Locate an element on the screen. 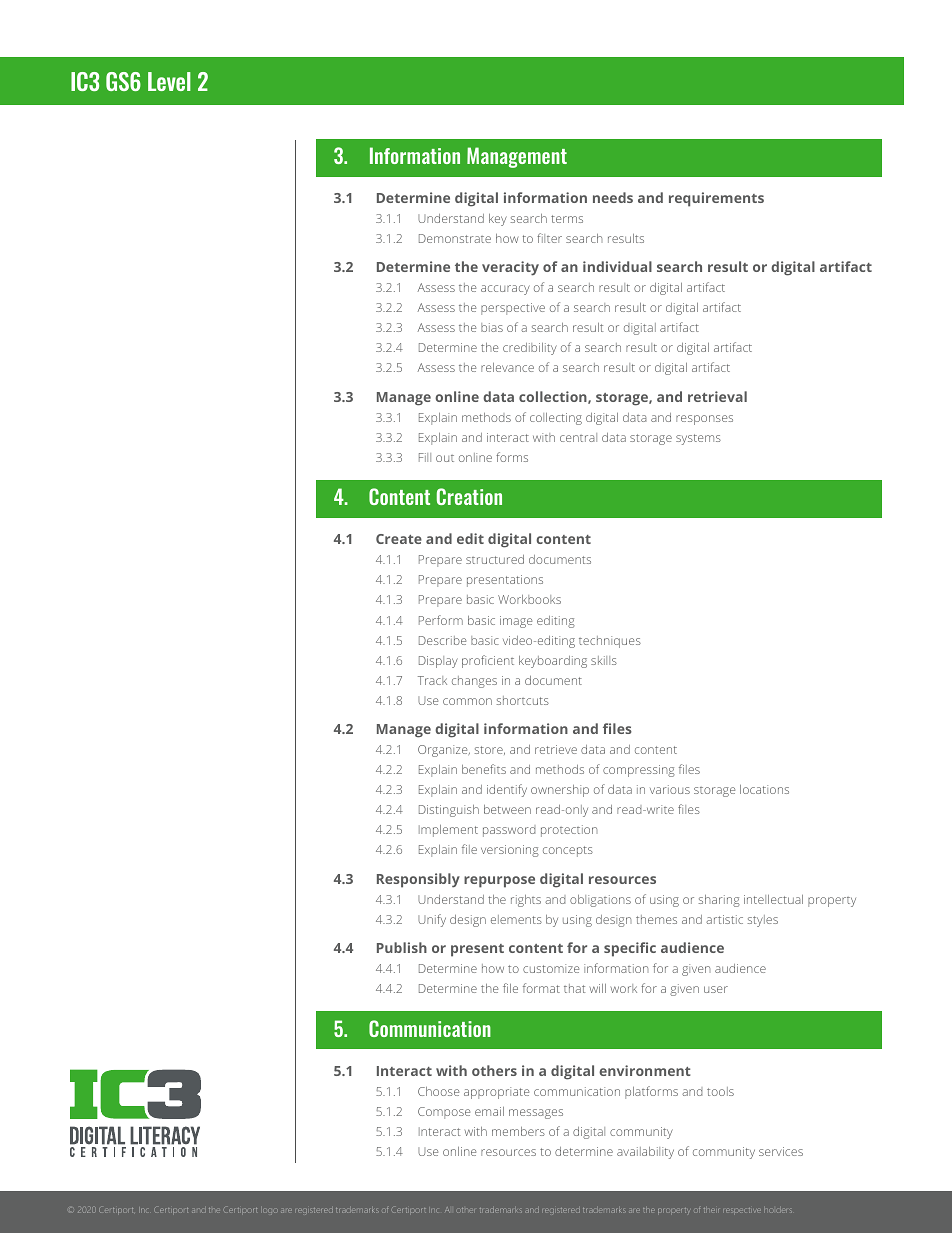 This screenshot has width=952, height=1233. repurpose is located at coordinates (499, 882).
